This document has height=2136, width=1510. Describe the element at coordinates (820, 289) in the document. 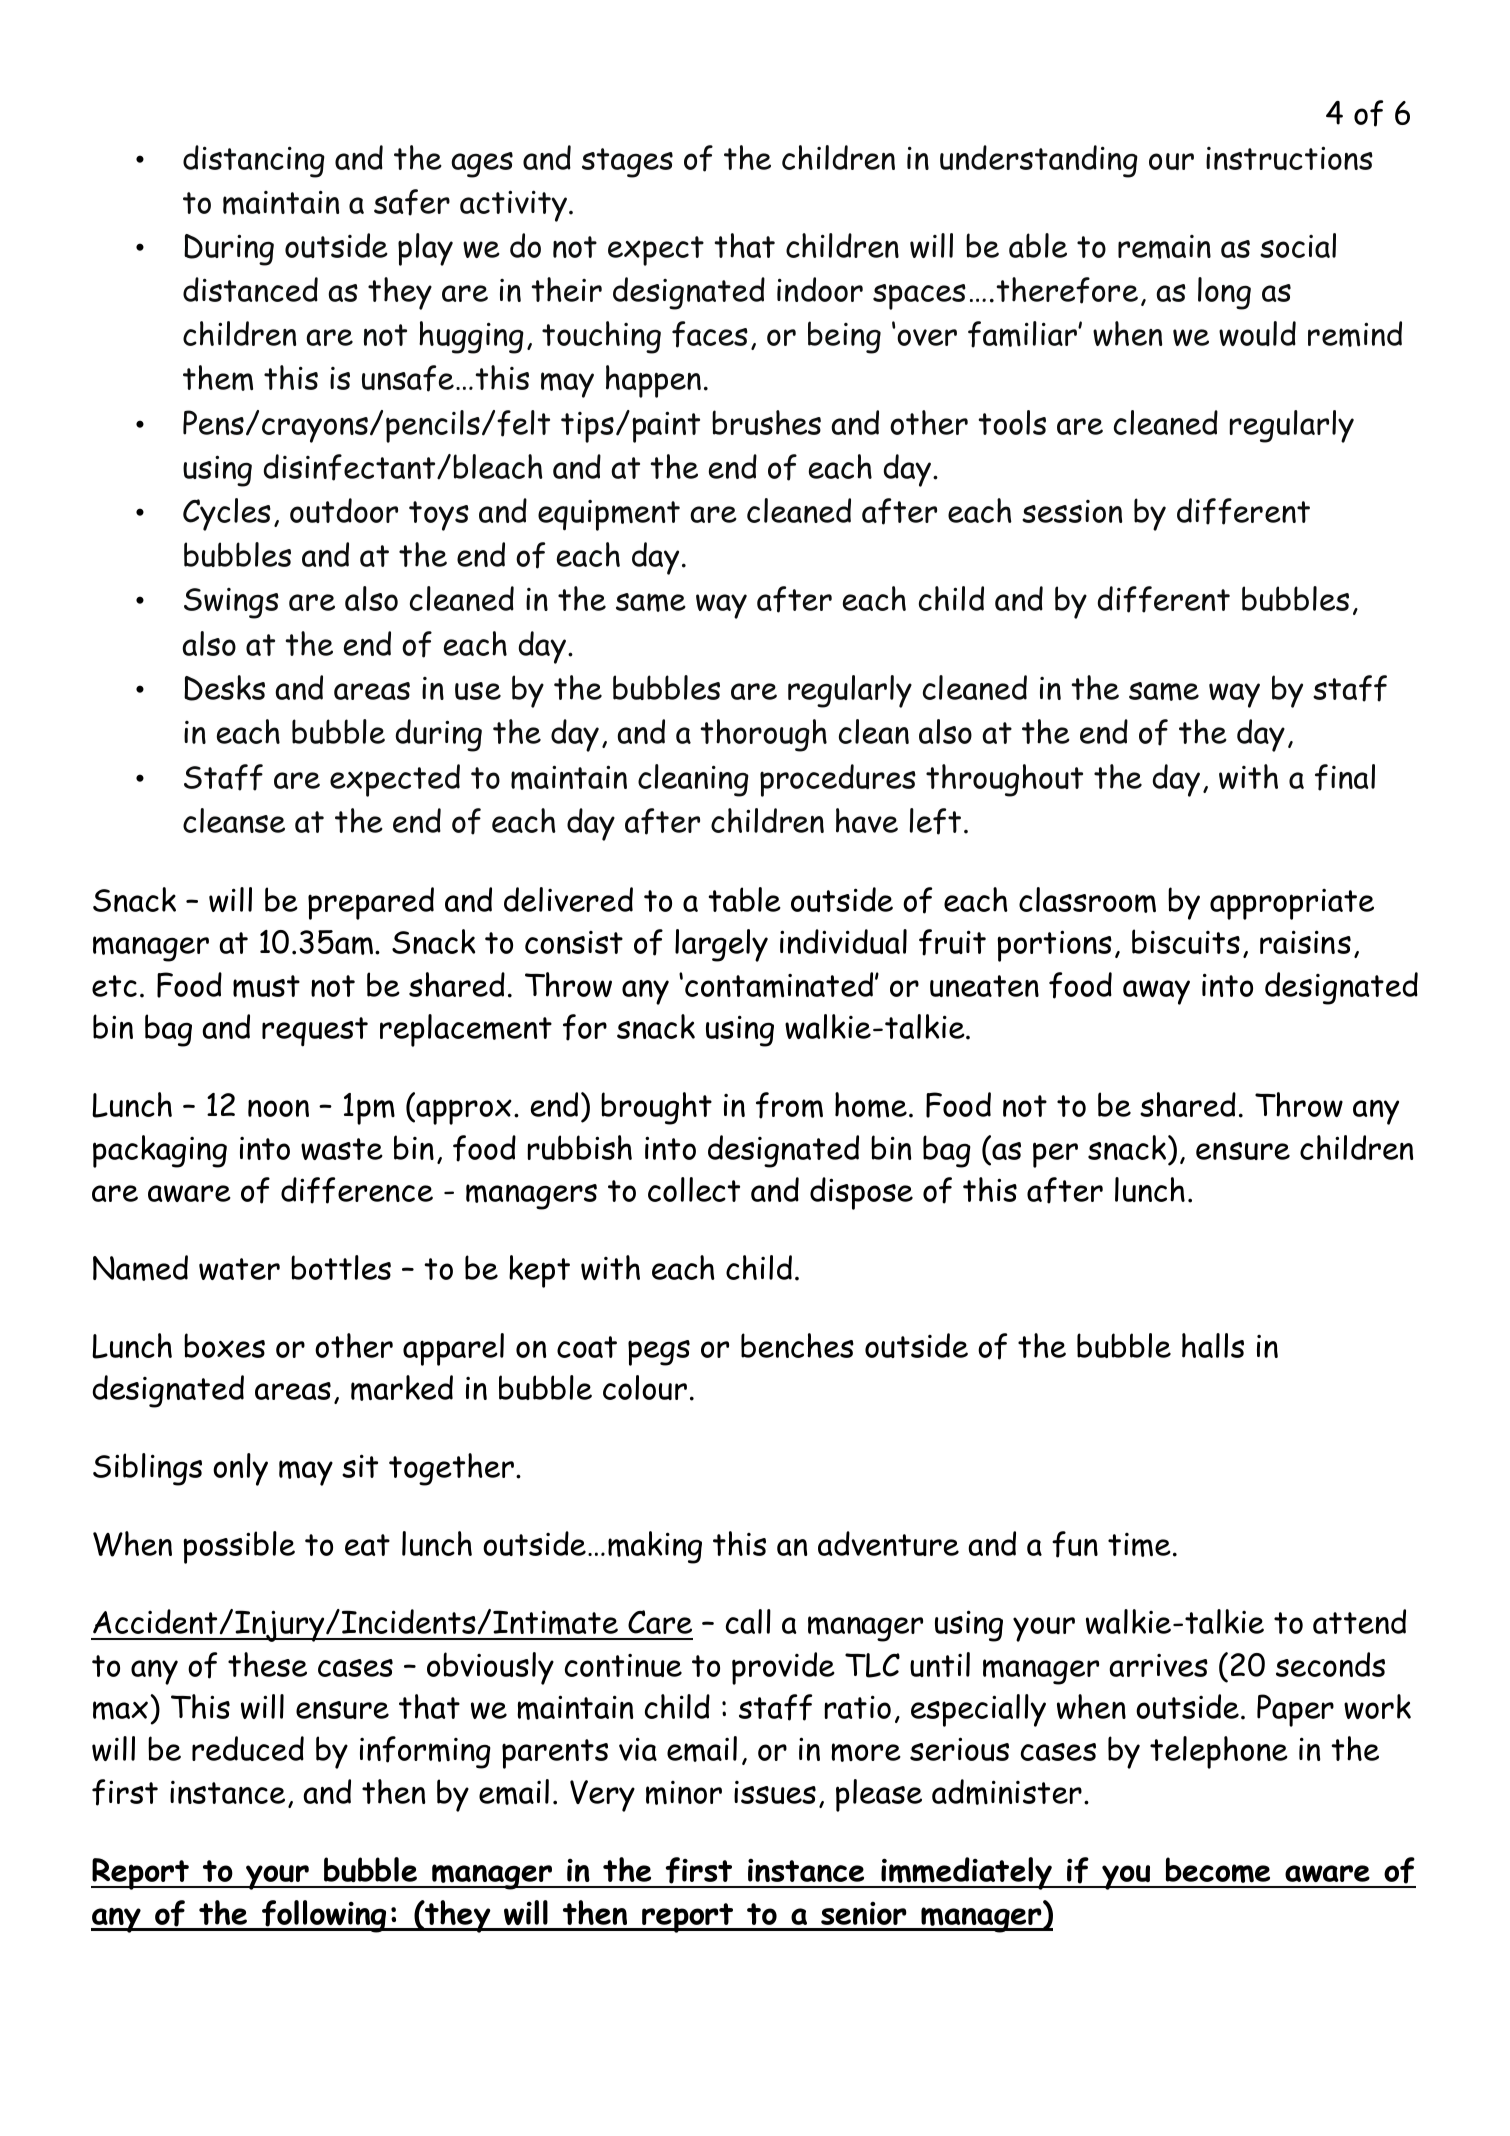

I see `indoor` at that location.
